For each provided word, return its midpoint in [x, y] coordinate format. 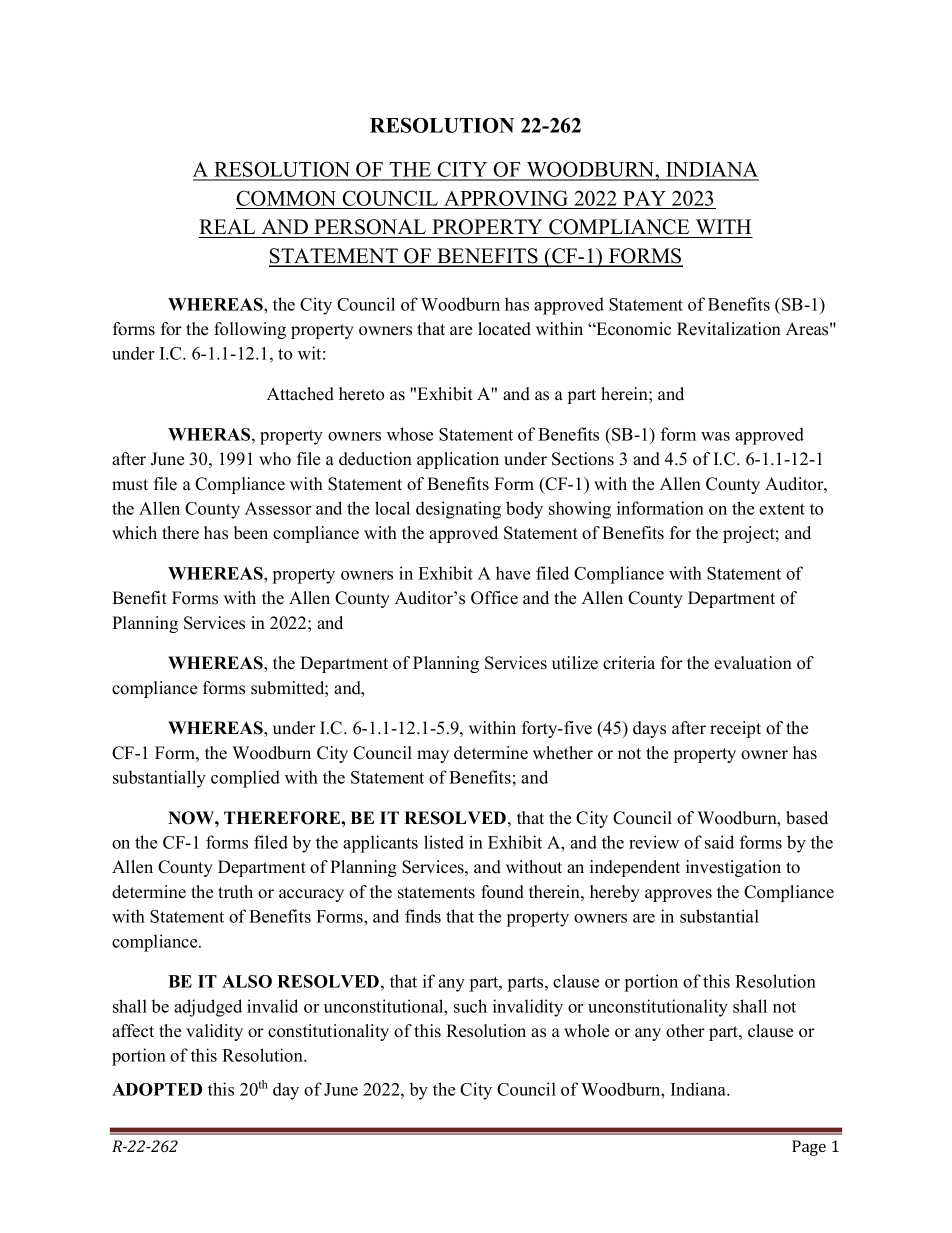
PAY [644, 198]
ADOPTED [157, 1089]
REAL [227, 226]
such [470, 1006]
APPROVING [506, 198]
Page [809, 1148]
